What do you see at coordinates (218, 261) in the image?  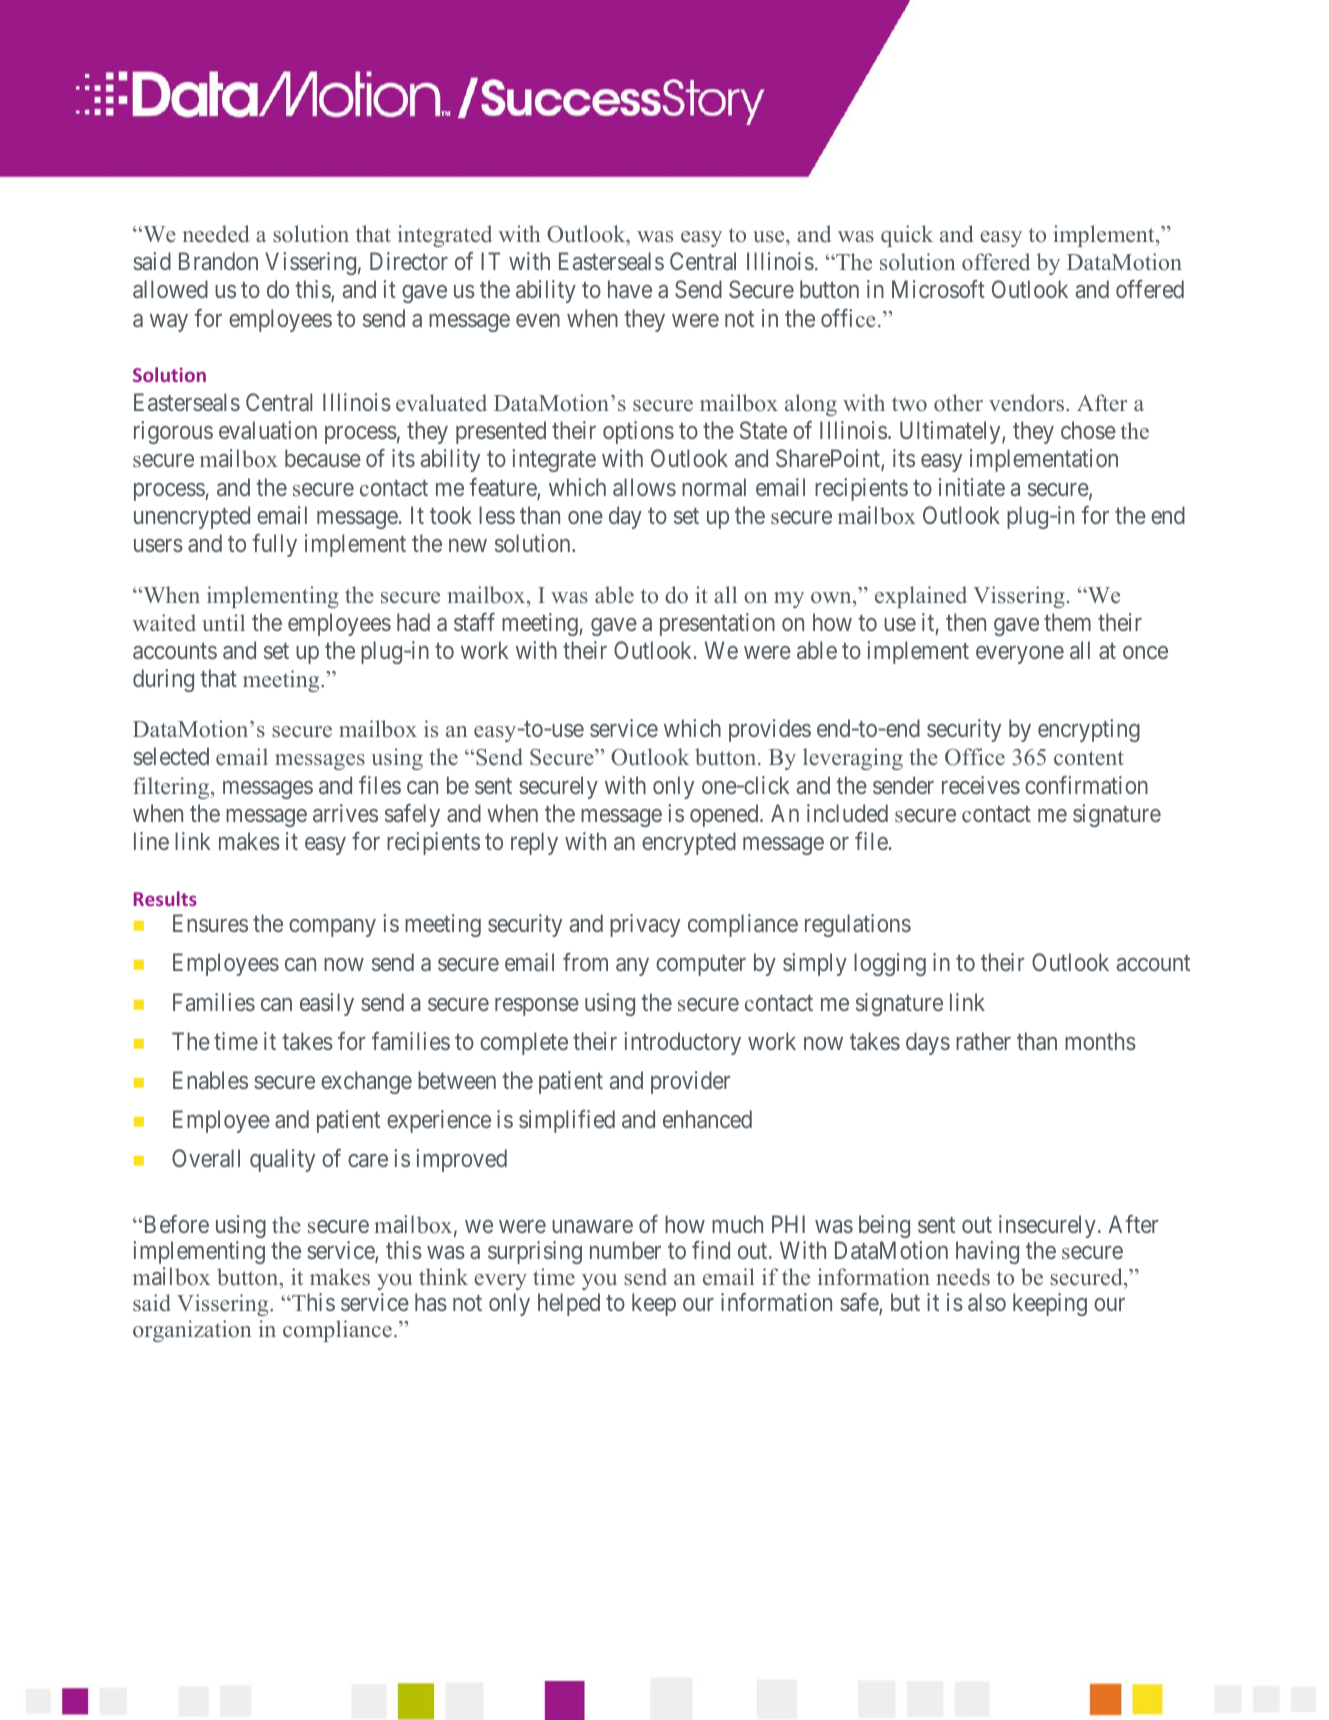 I see `Brandon` at bounding box center [218, 261].
